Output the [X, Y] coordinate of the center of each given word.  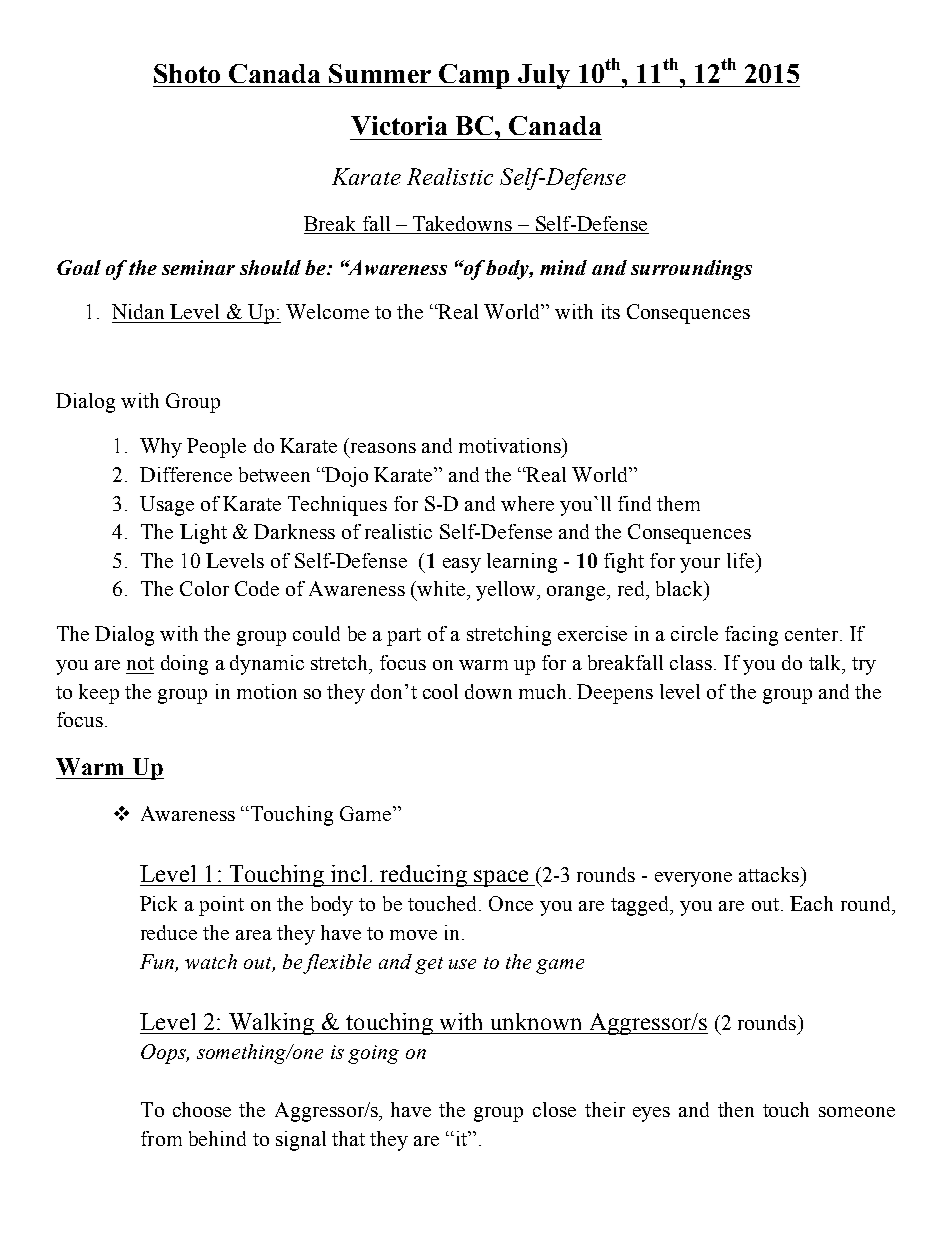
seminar [198, 267]
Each [811, 903]
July [544, 76]
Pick [158, 903]
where [527, 503]
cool [440, 691]
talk [826, 664]
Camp [475, 76]
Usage [167, 506]
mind [563, 267]
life [740, 560]
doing [184, 665]
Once [511, 903]
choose [202, 1109]
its [611, 311]
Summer [380, 73]
